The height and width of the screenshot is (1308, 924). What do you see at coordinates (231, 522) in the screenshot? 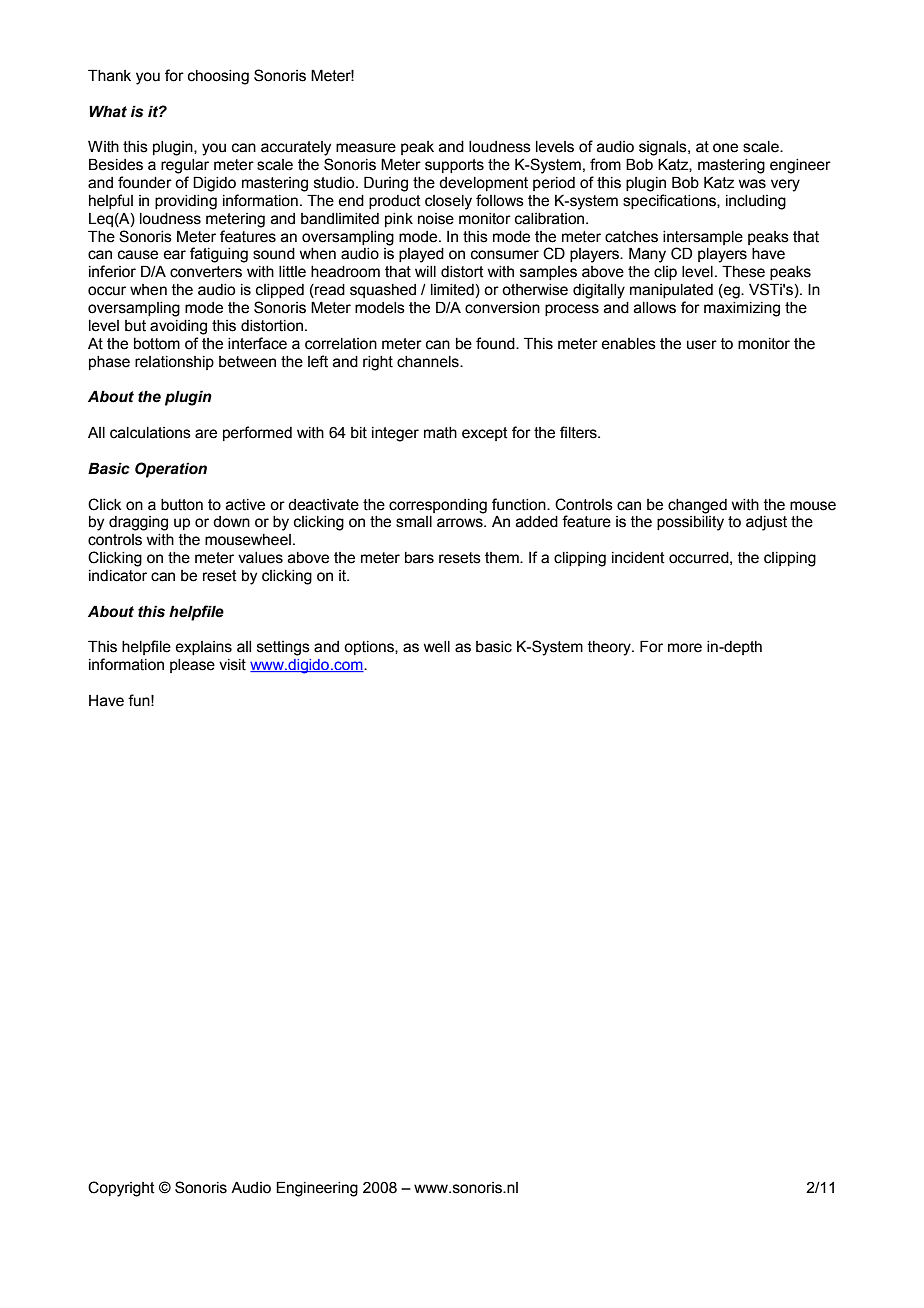
I see `down` at bounding box center [231, 522].
